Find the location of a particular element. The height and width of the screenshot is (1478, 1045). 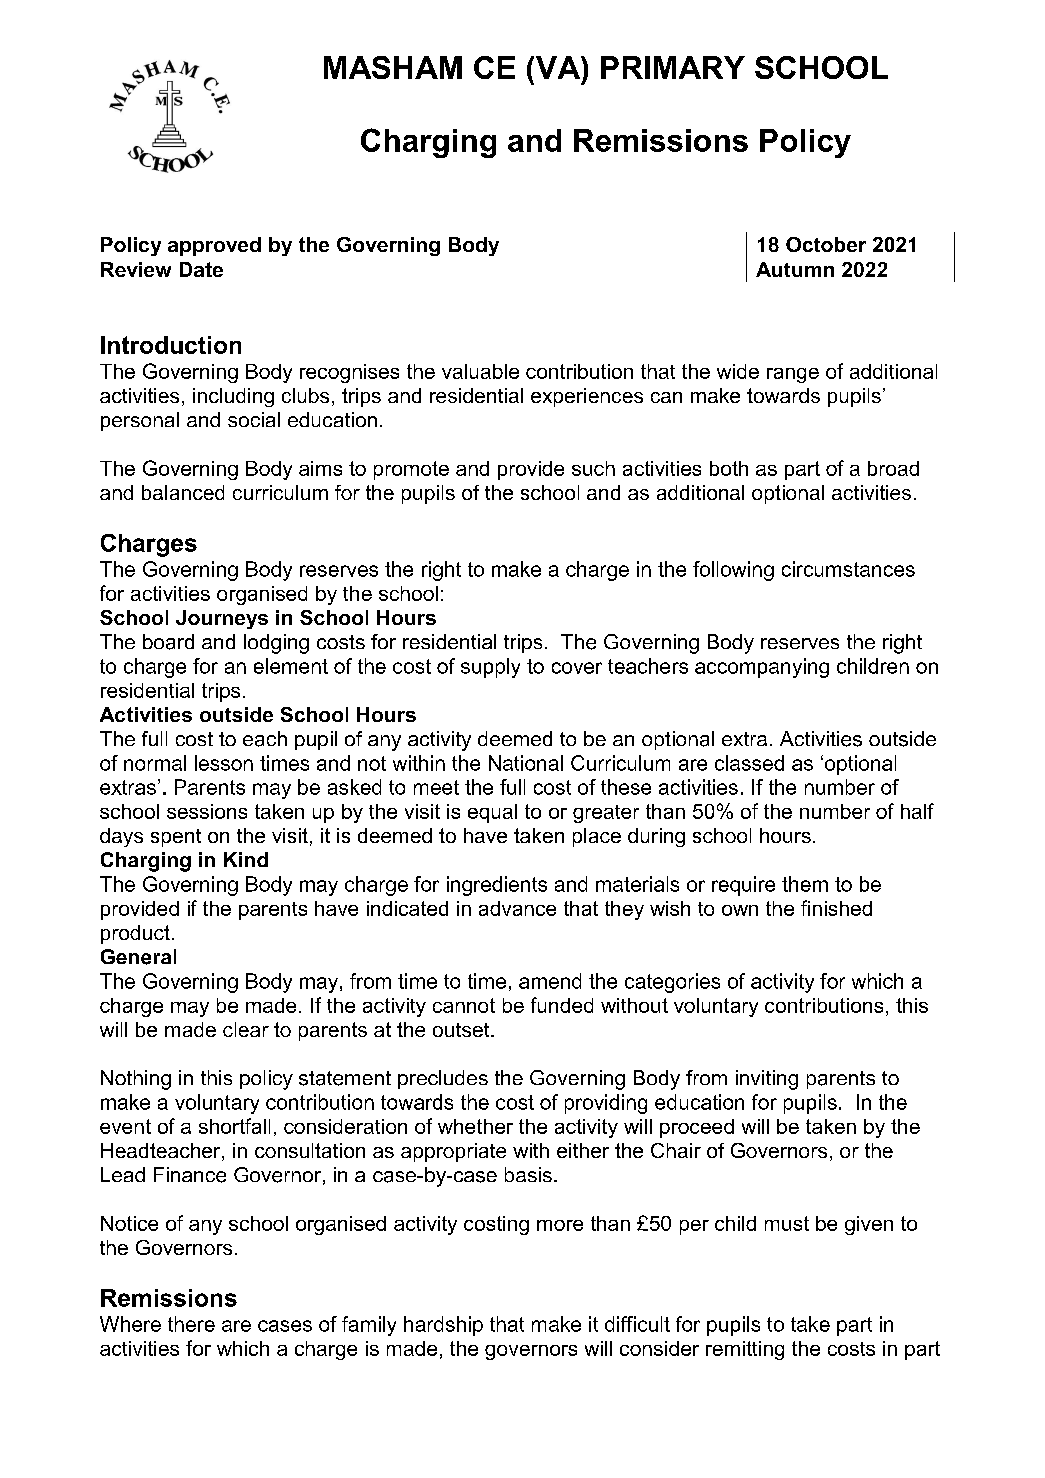

valuable is located at coordinates (480, 371).
